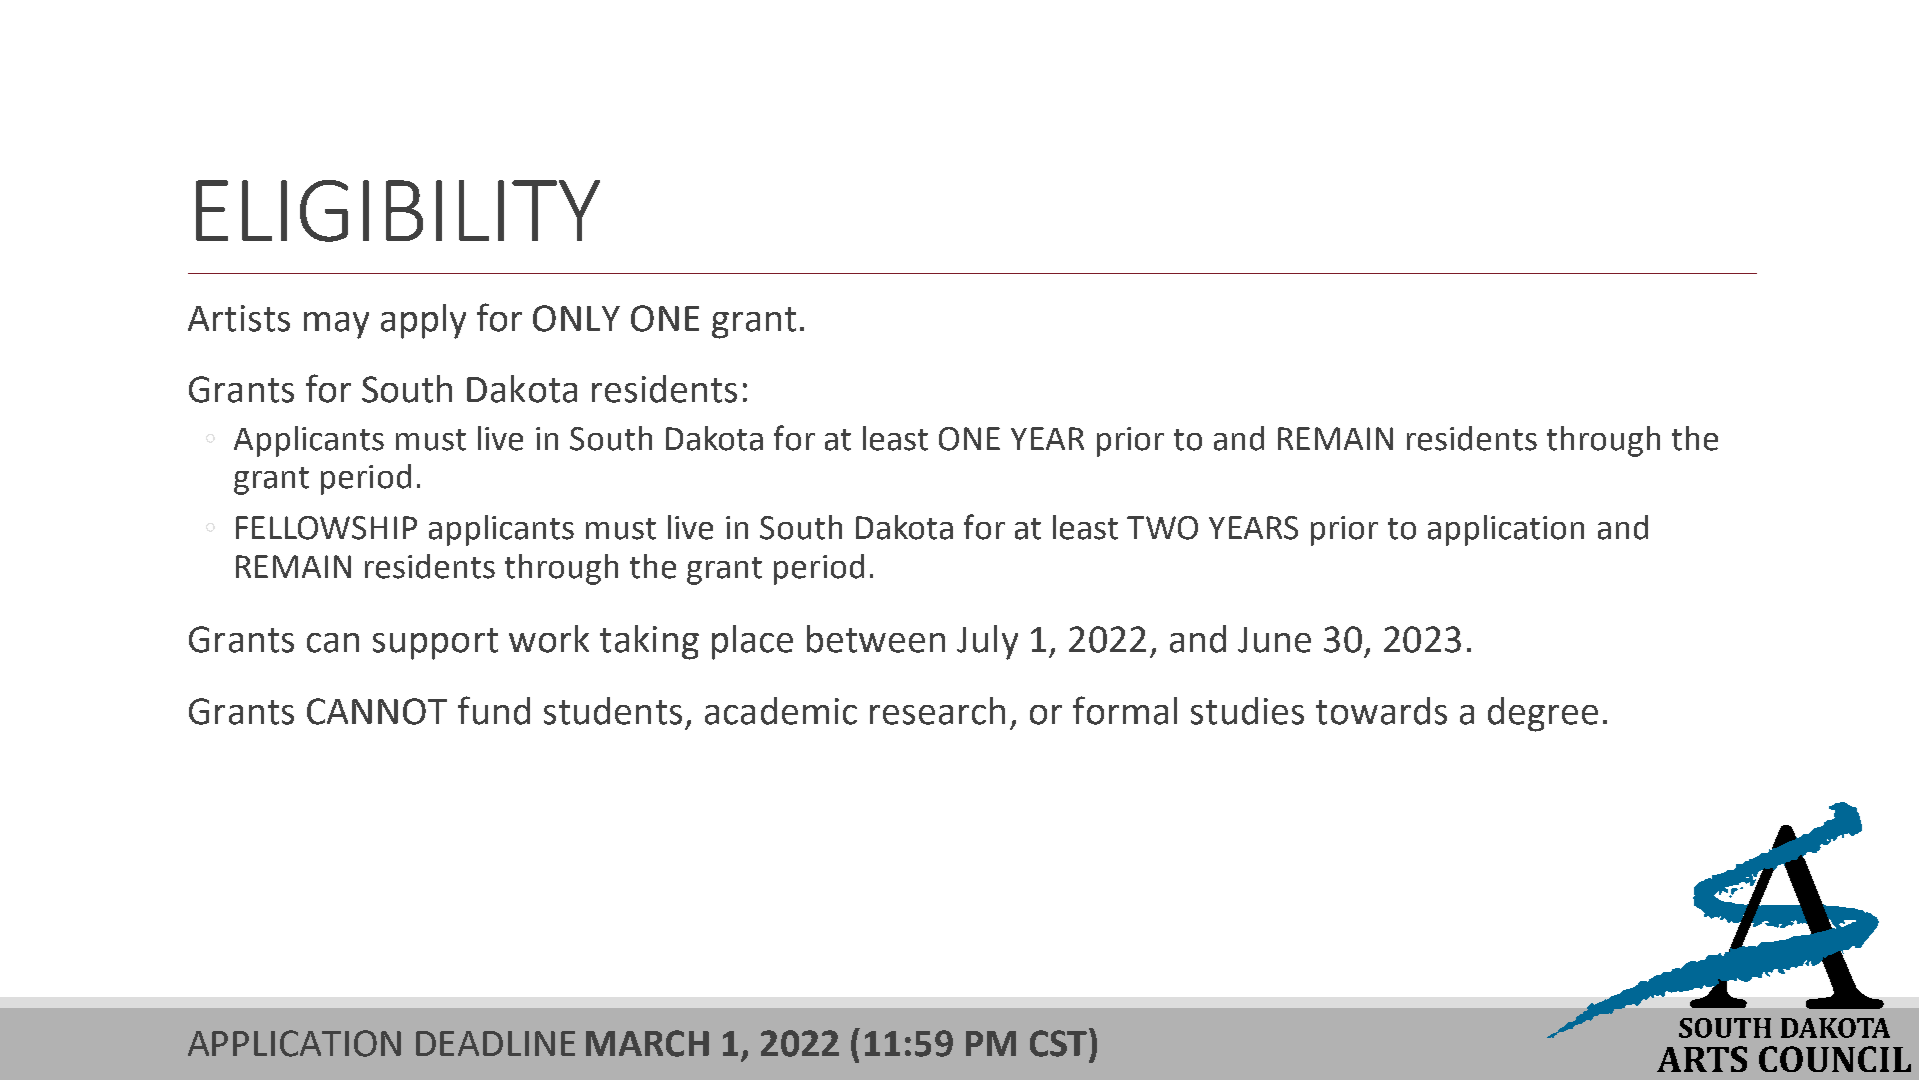 The height and width of the document is (1080, 1919). What do you see at coordinates (423, 321) in the document?
I see `apply` at bounding box center [423, 321].
